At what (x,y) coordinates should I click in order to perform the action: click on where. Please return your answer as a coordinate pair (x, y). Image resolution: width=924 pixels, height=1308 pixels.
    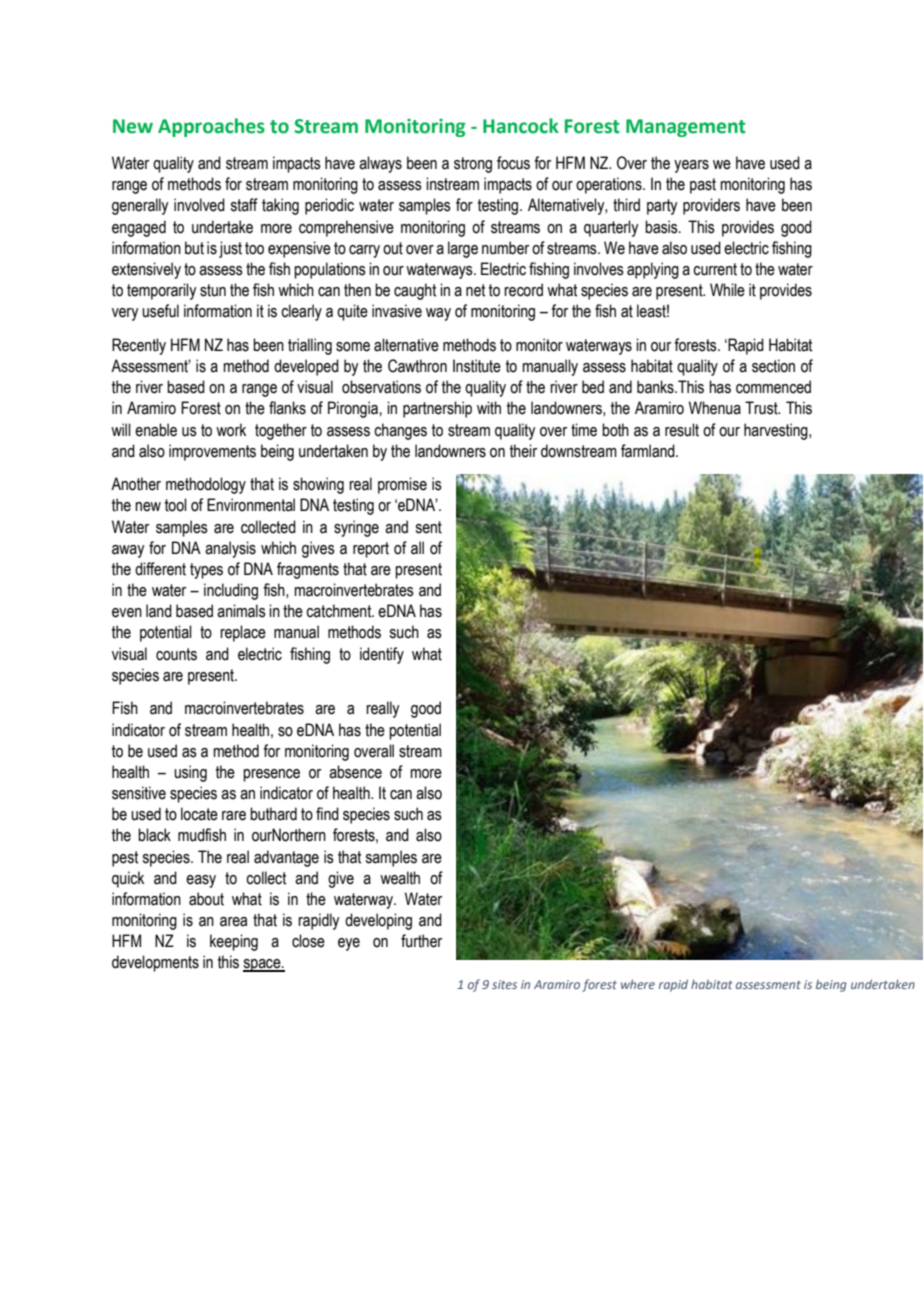
    Looking at the image, I should click on (638, 984).
